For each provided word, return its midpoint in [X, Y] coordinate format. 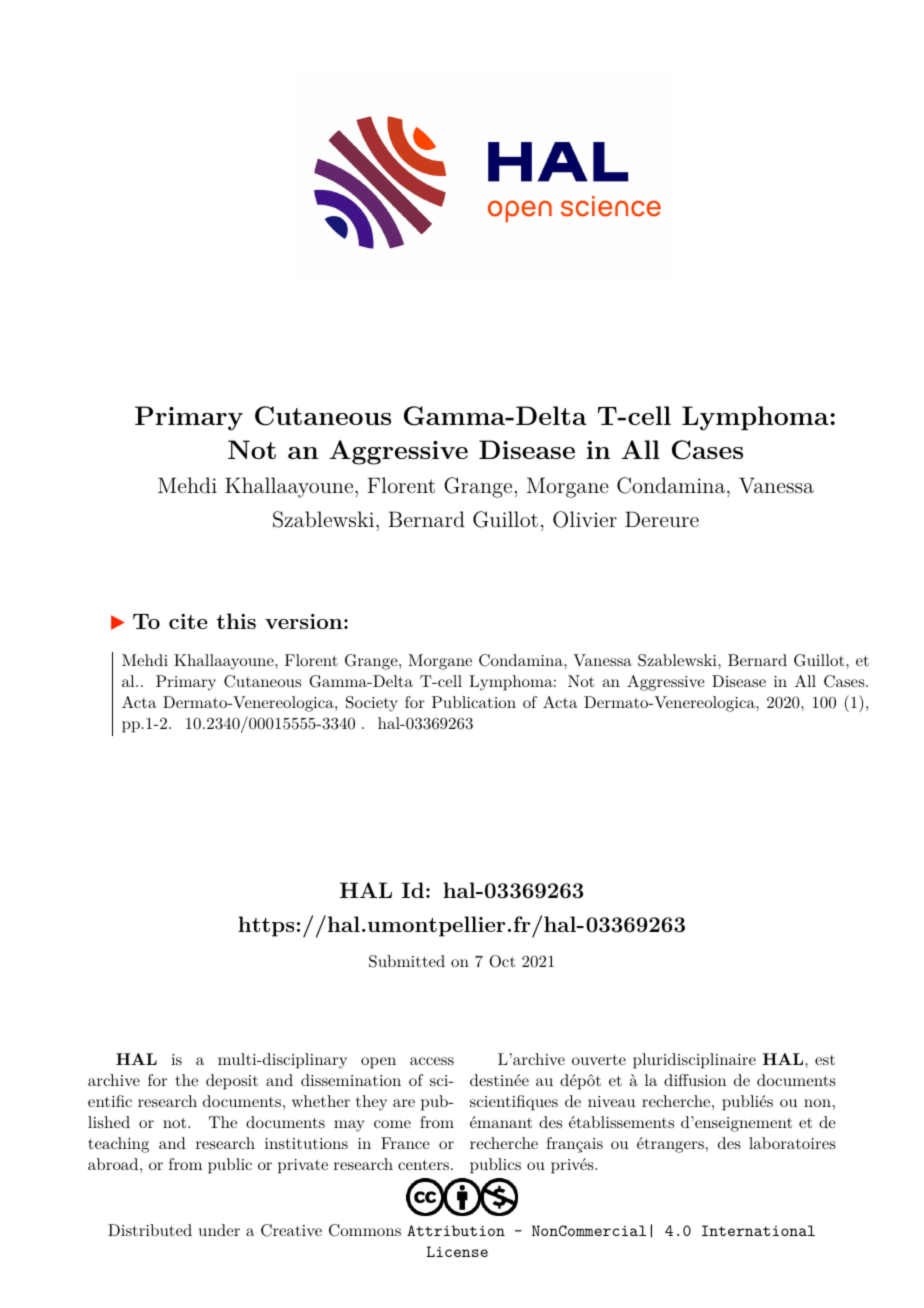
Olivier [585, 519]
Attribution [456, 1230]
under [219, 1230]
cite [188, 621]
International [758, 1230]
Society [372, 704]
